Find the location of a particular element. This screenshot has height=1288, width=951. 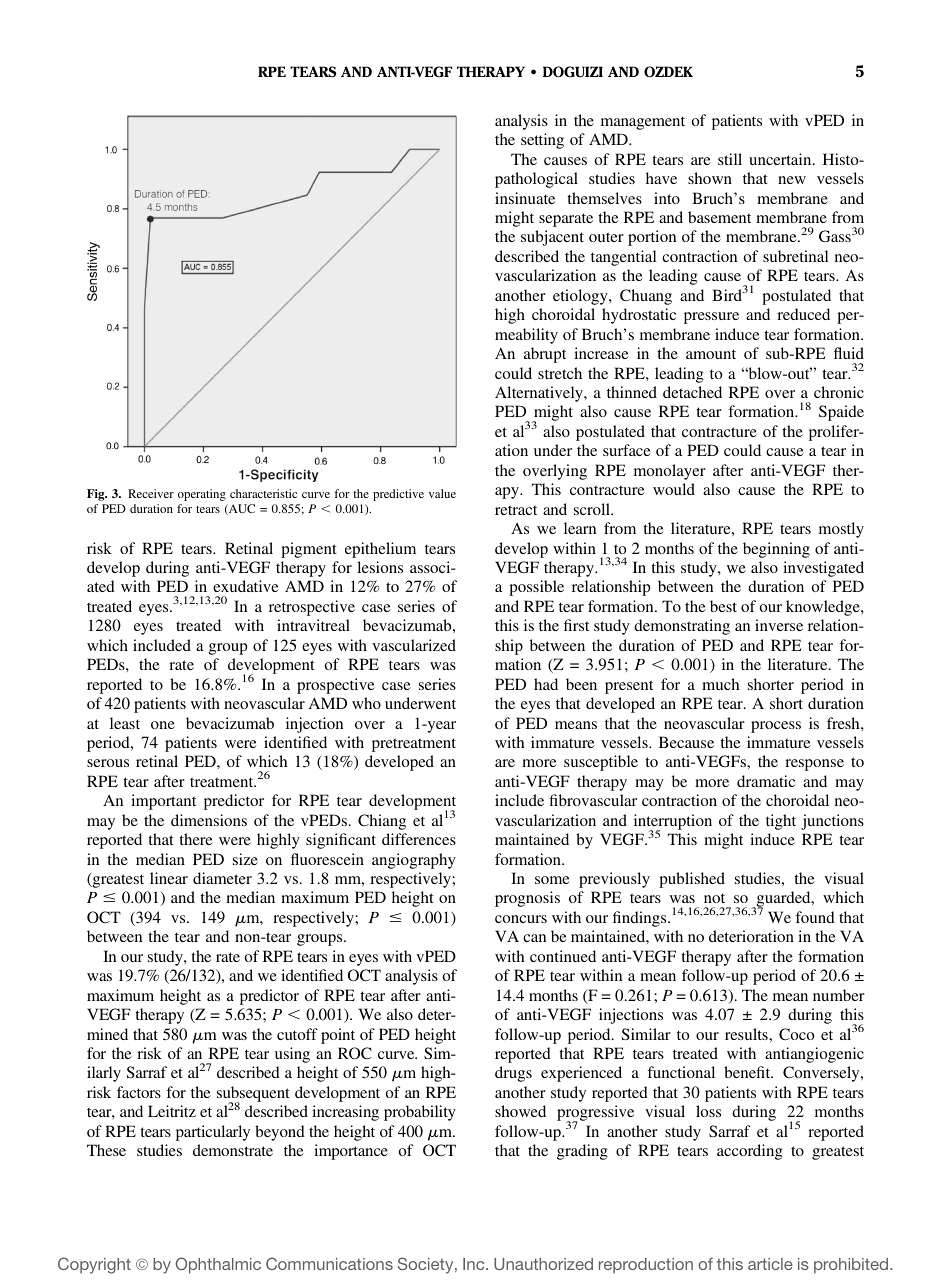

concurs is located at coordinates (521, 919).
